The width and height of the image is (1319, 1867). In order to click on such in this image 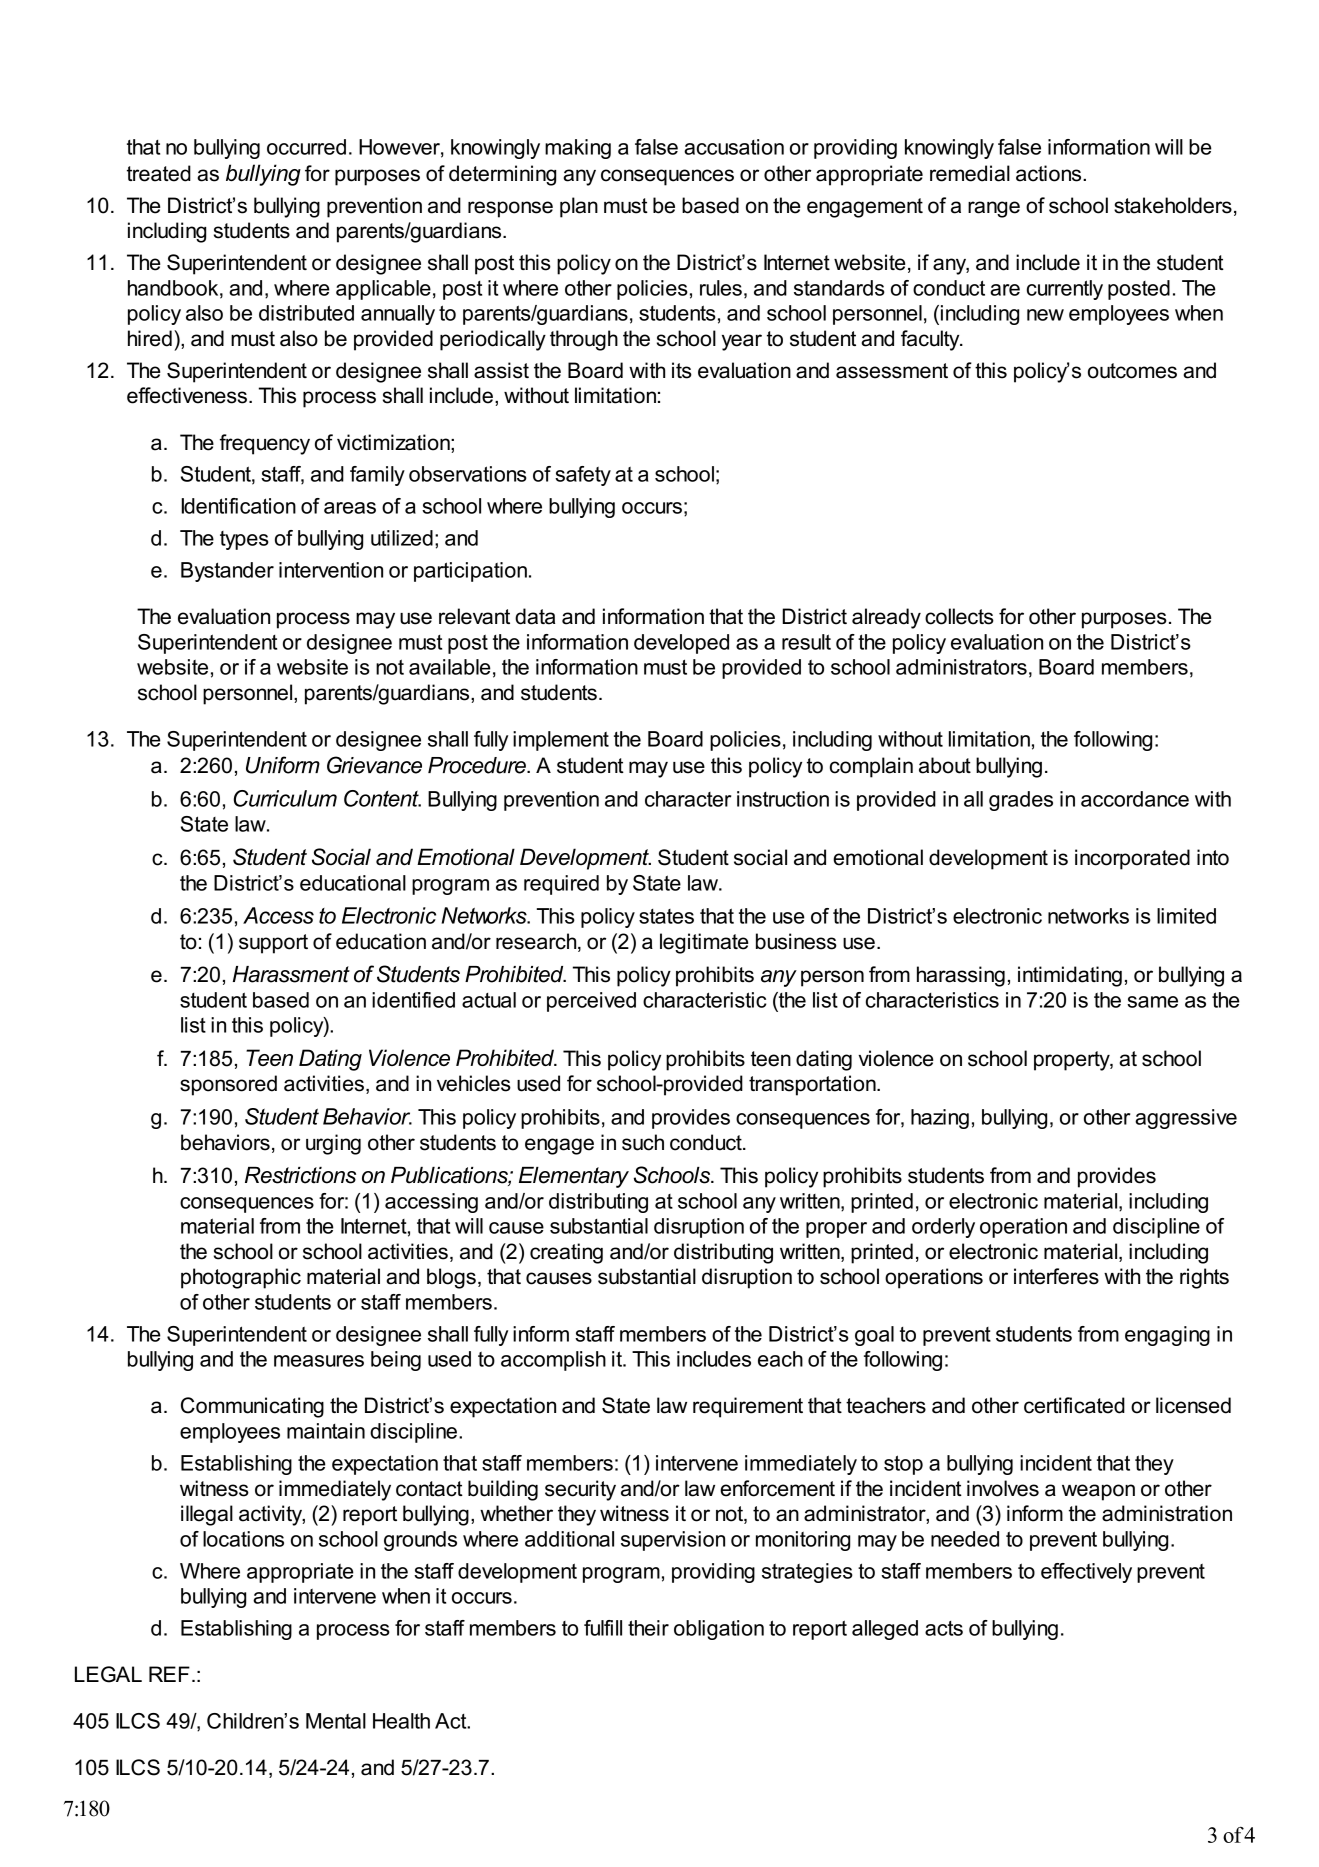, I will do `click(643, 1142)`.
